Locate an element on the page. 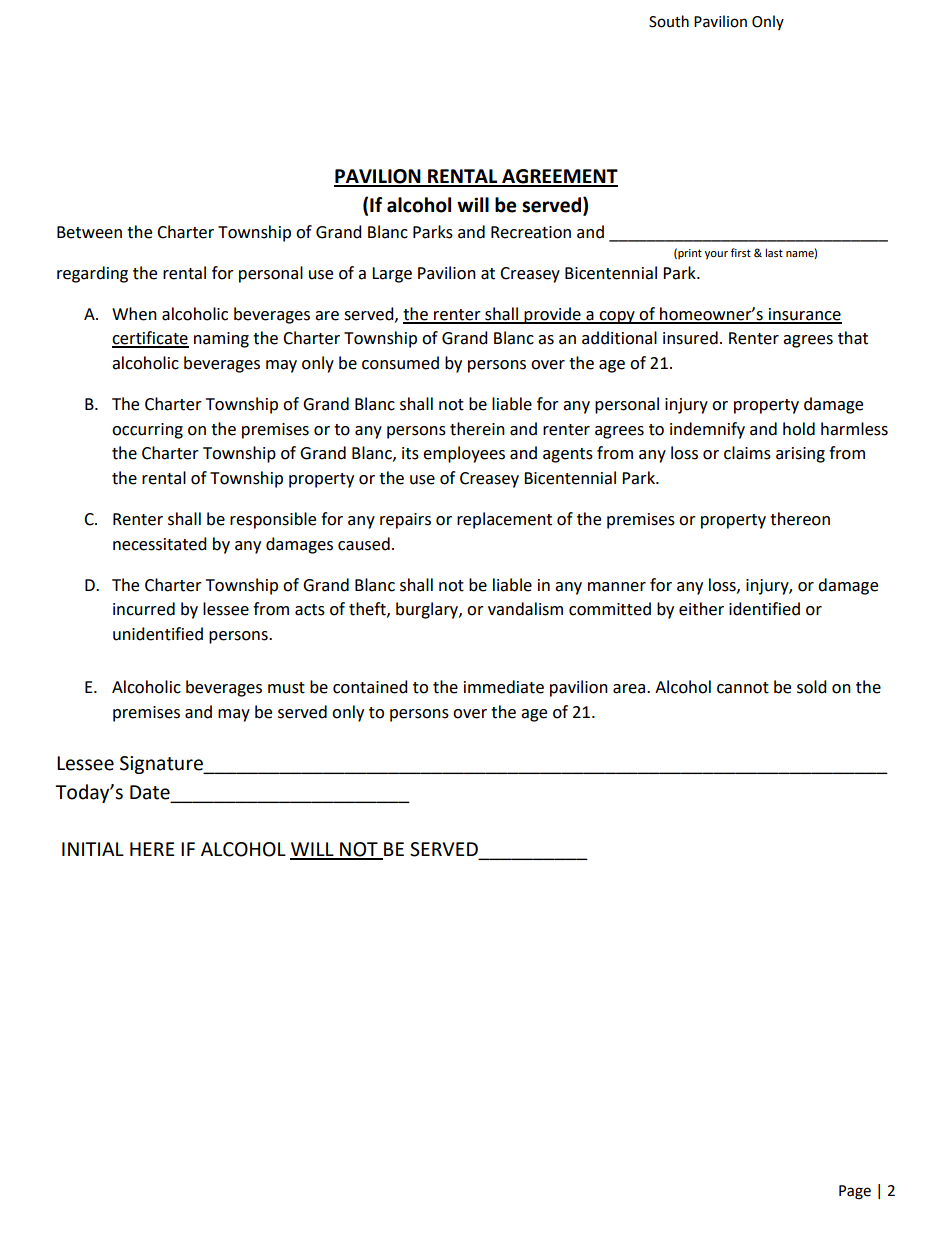 The height and width of the page is (1233, 952). must is located at coordinates (286, 688).
